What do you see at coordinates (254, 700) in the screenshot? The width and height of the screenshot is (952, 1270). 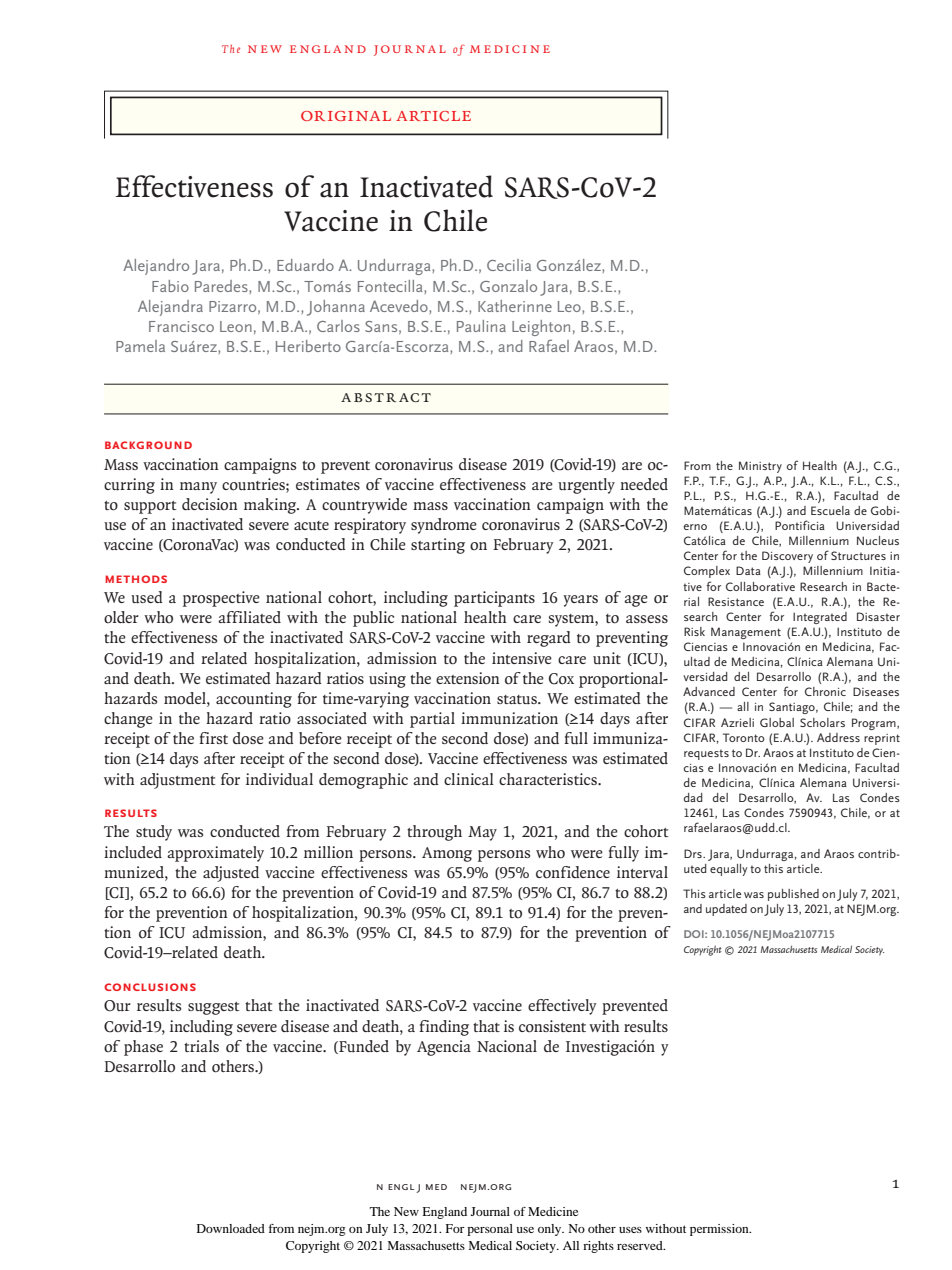 I see `accounting` at bounding box center [254, 700].
